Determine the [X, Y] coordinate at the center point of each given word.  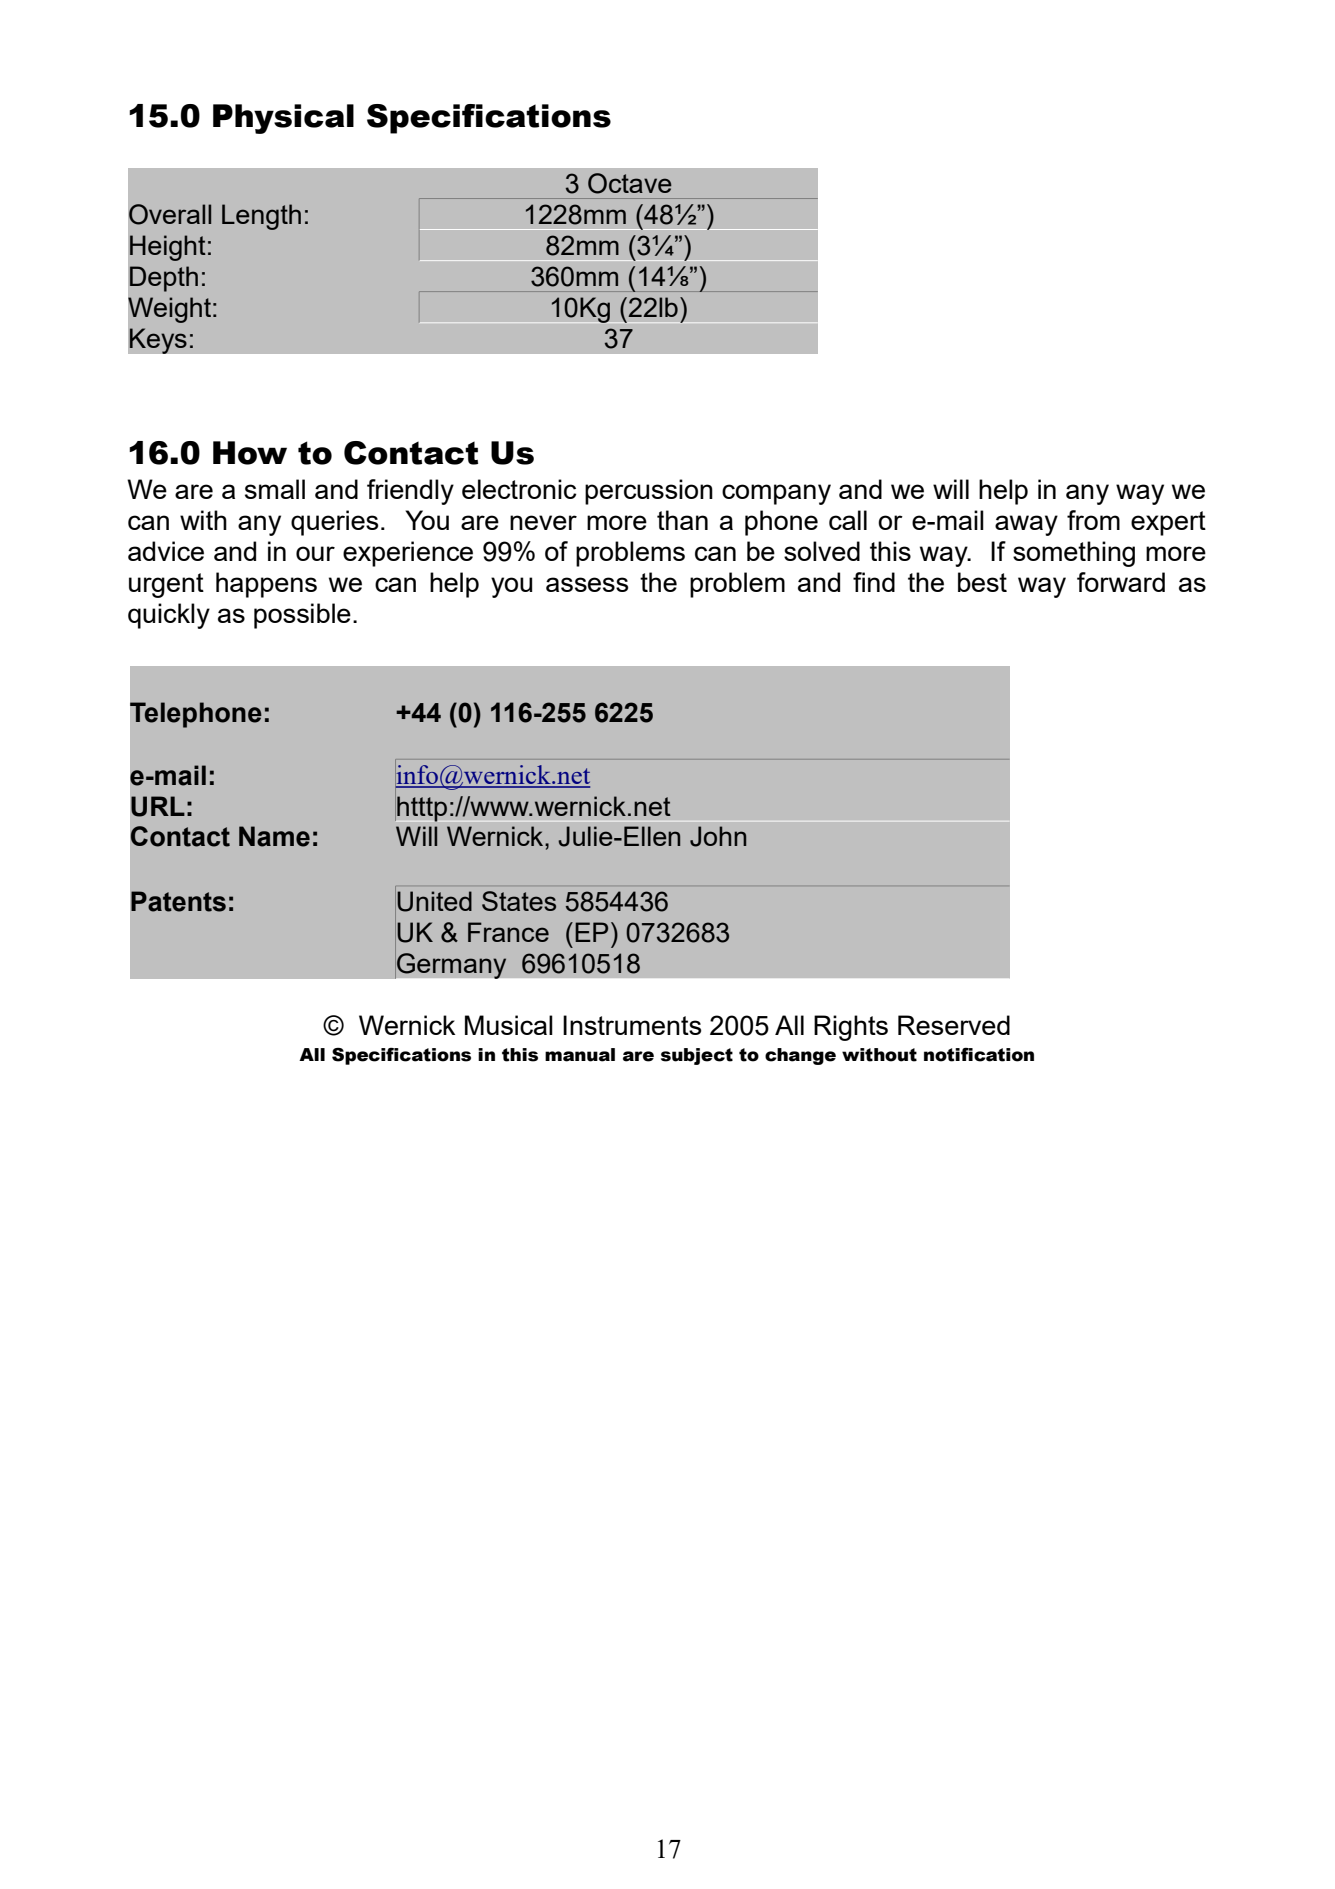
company [776, 494]
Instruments [632, 1025]
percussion [649, 492]
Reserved [954, 1025]
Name [274, 836]
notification [979, 1055]
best [982, 582]
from [1093, 520]
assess [587, 584]
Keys [158, 341]
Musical [509, 1025]
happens [266, 585]
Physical [283, 119]
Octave [630, 183]
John [718, 836]
